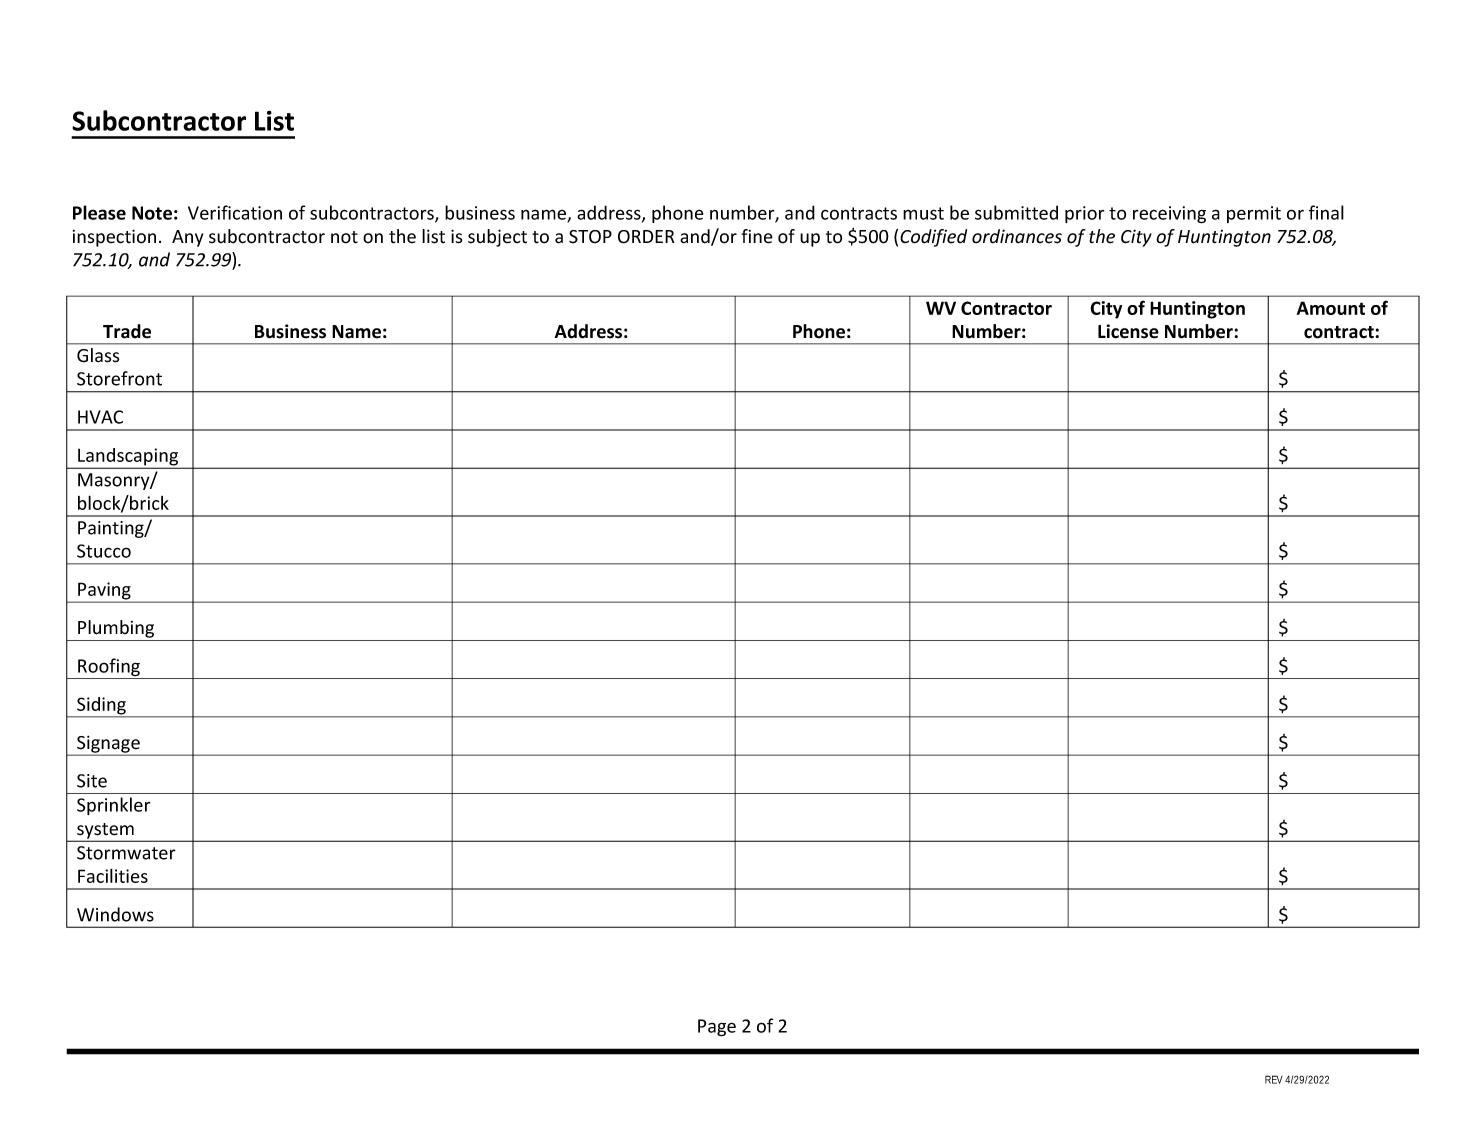  What do you see at coordinates (113, 876) in the screenshot?
I see `Facilities` at bounding box center [113, 876].
